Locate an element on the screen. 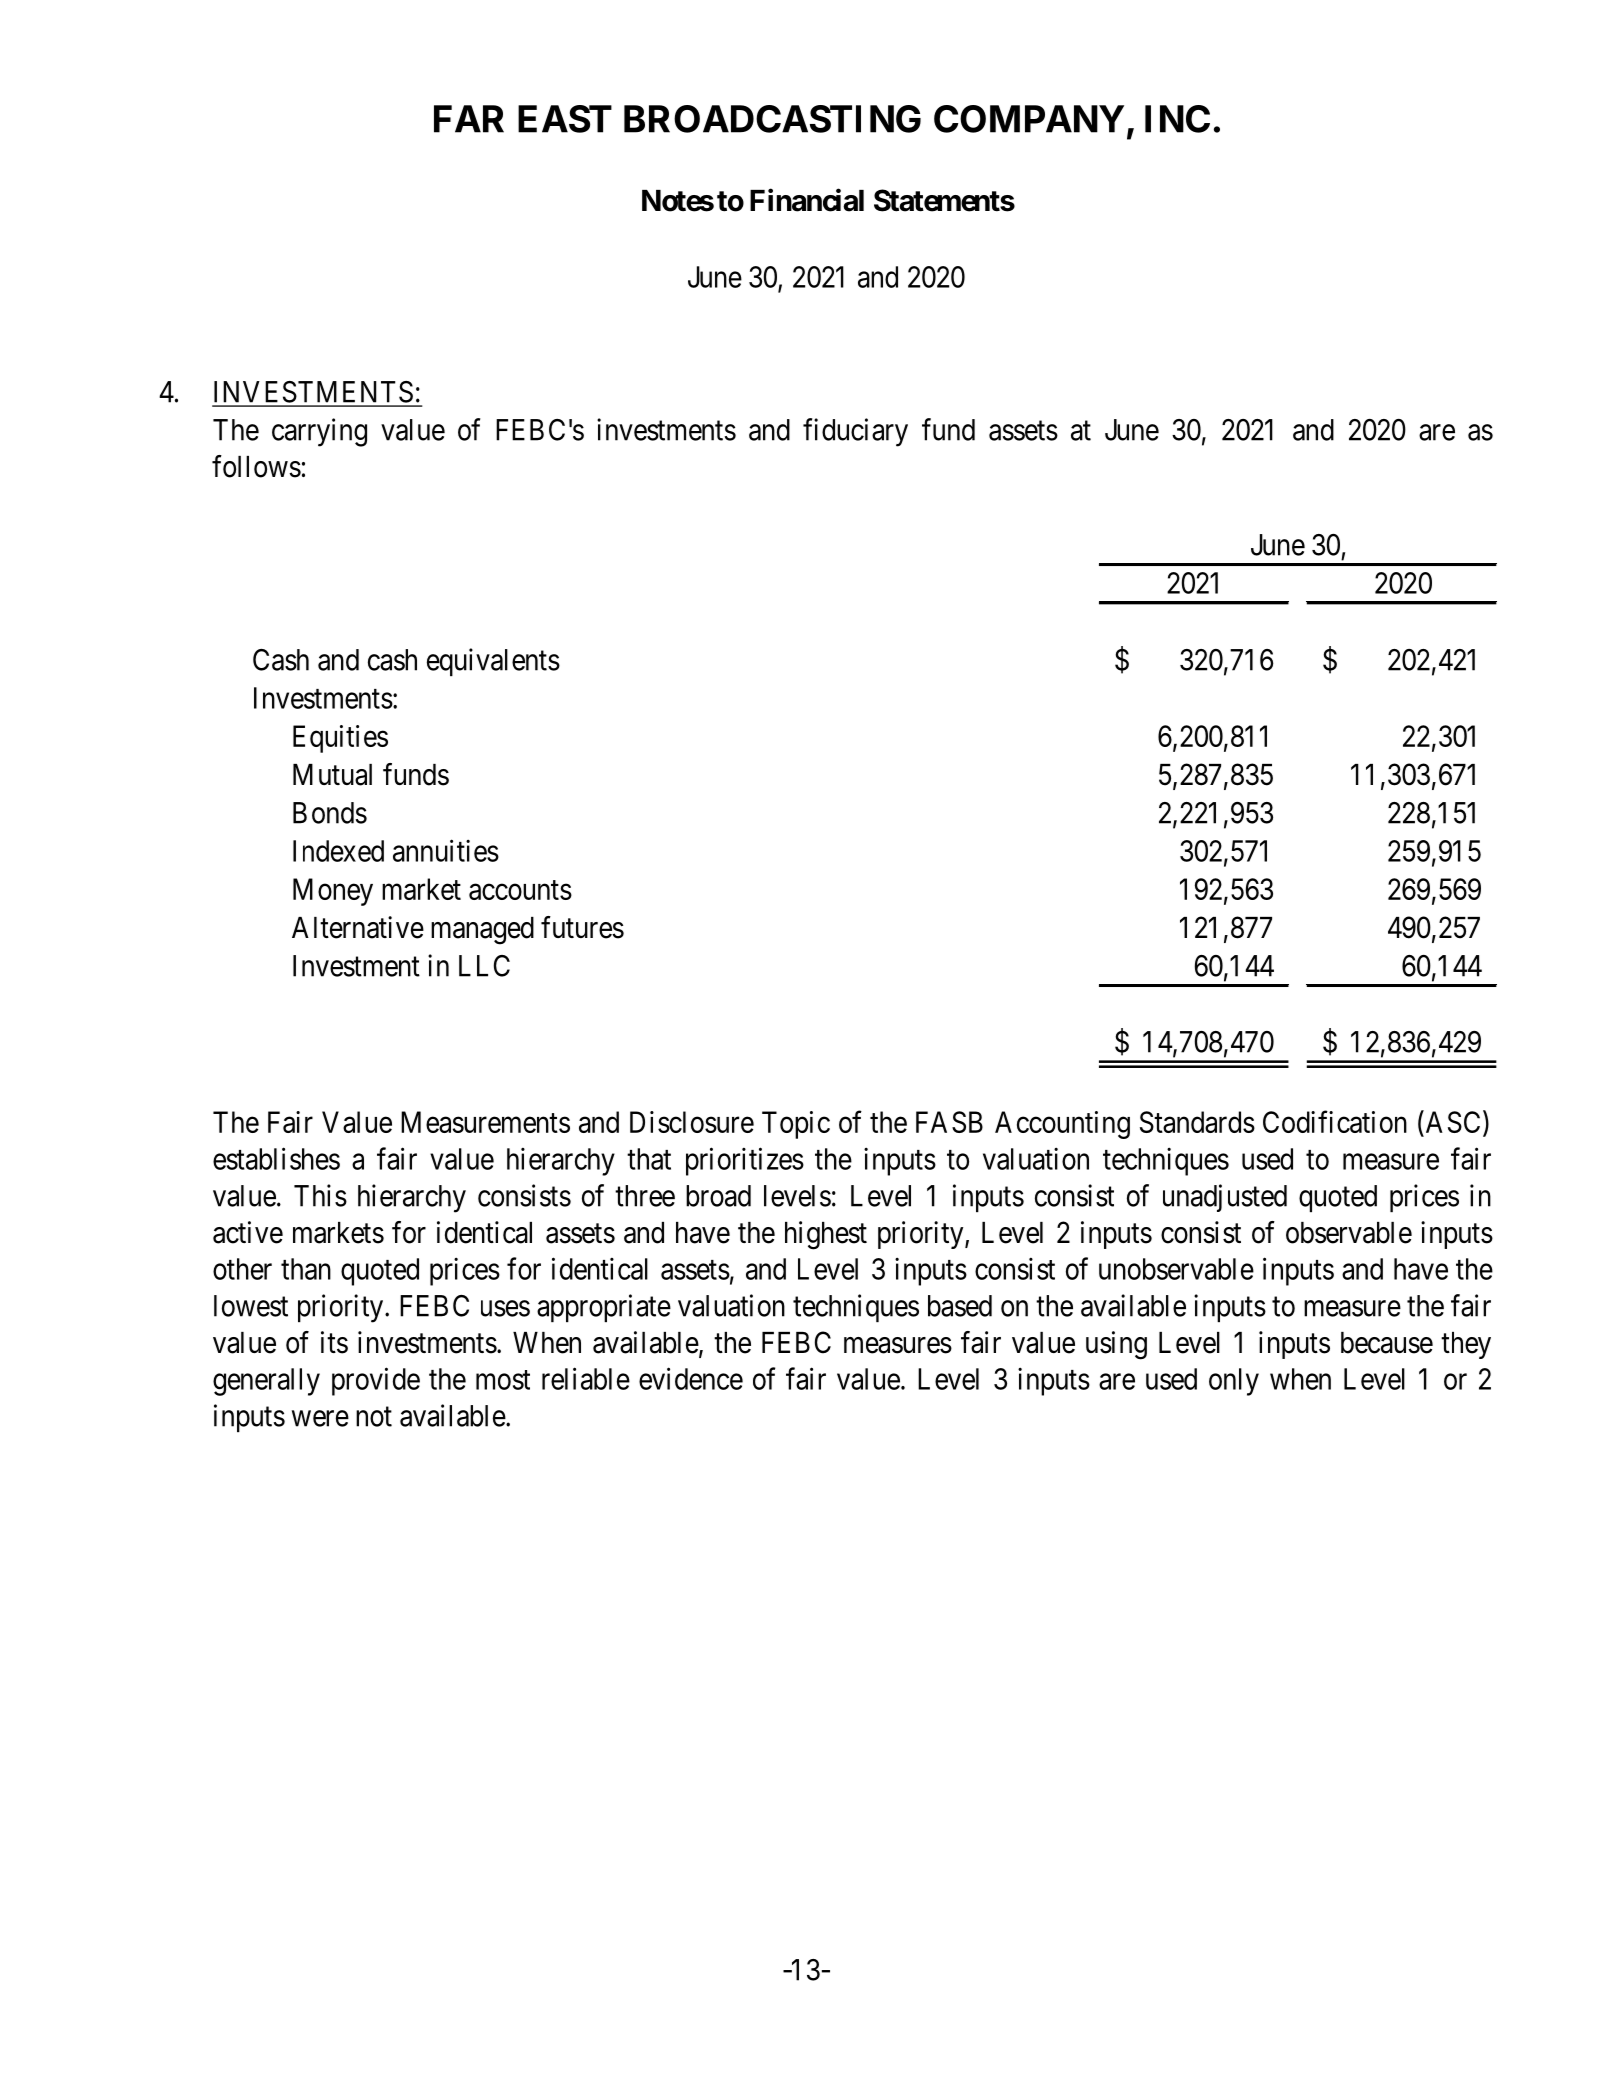 The image size is (1613, 2087). FAR is located at coordinates (469, 119).
